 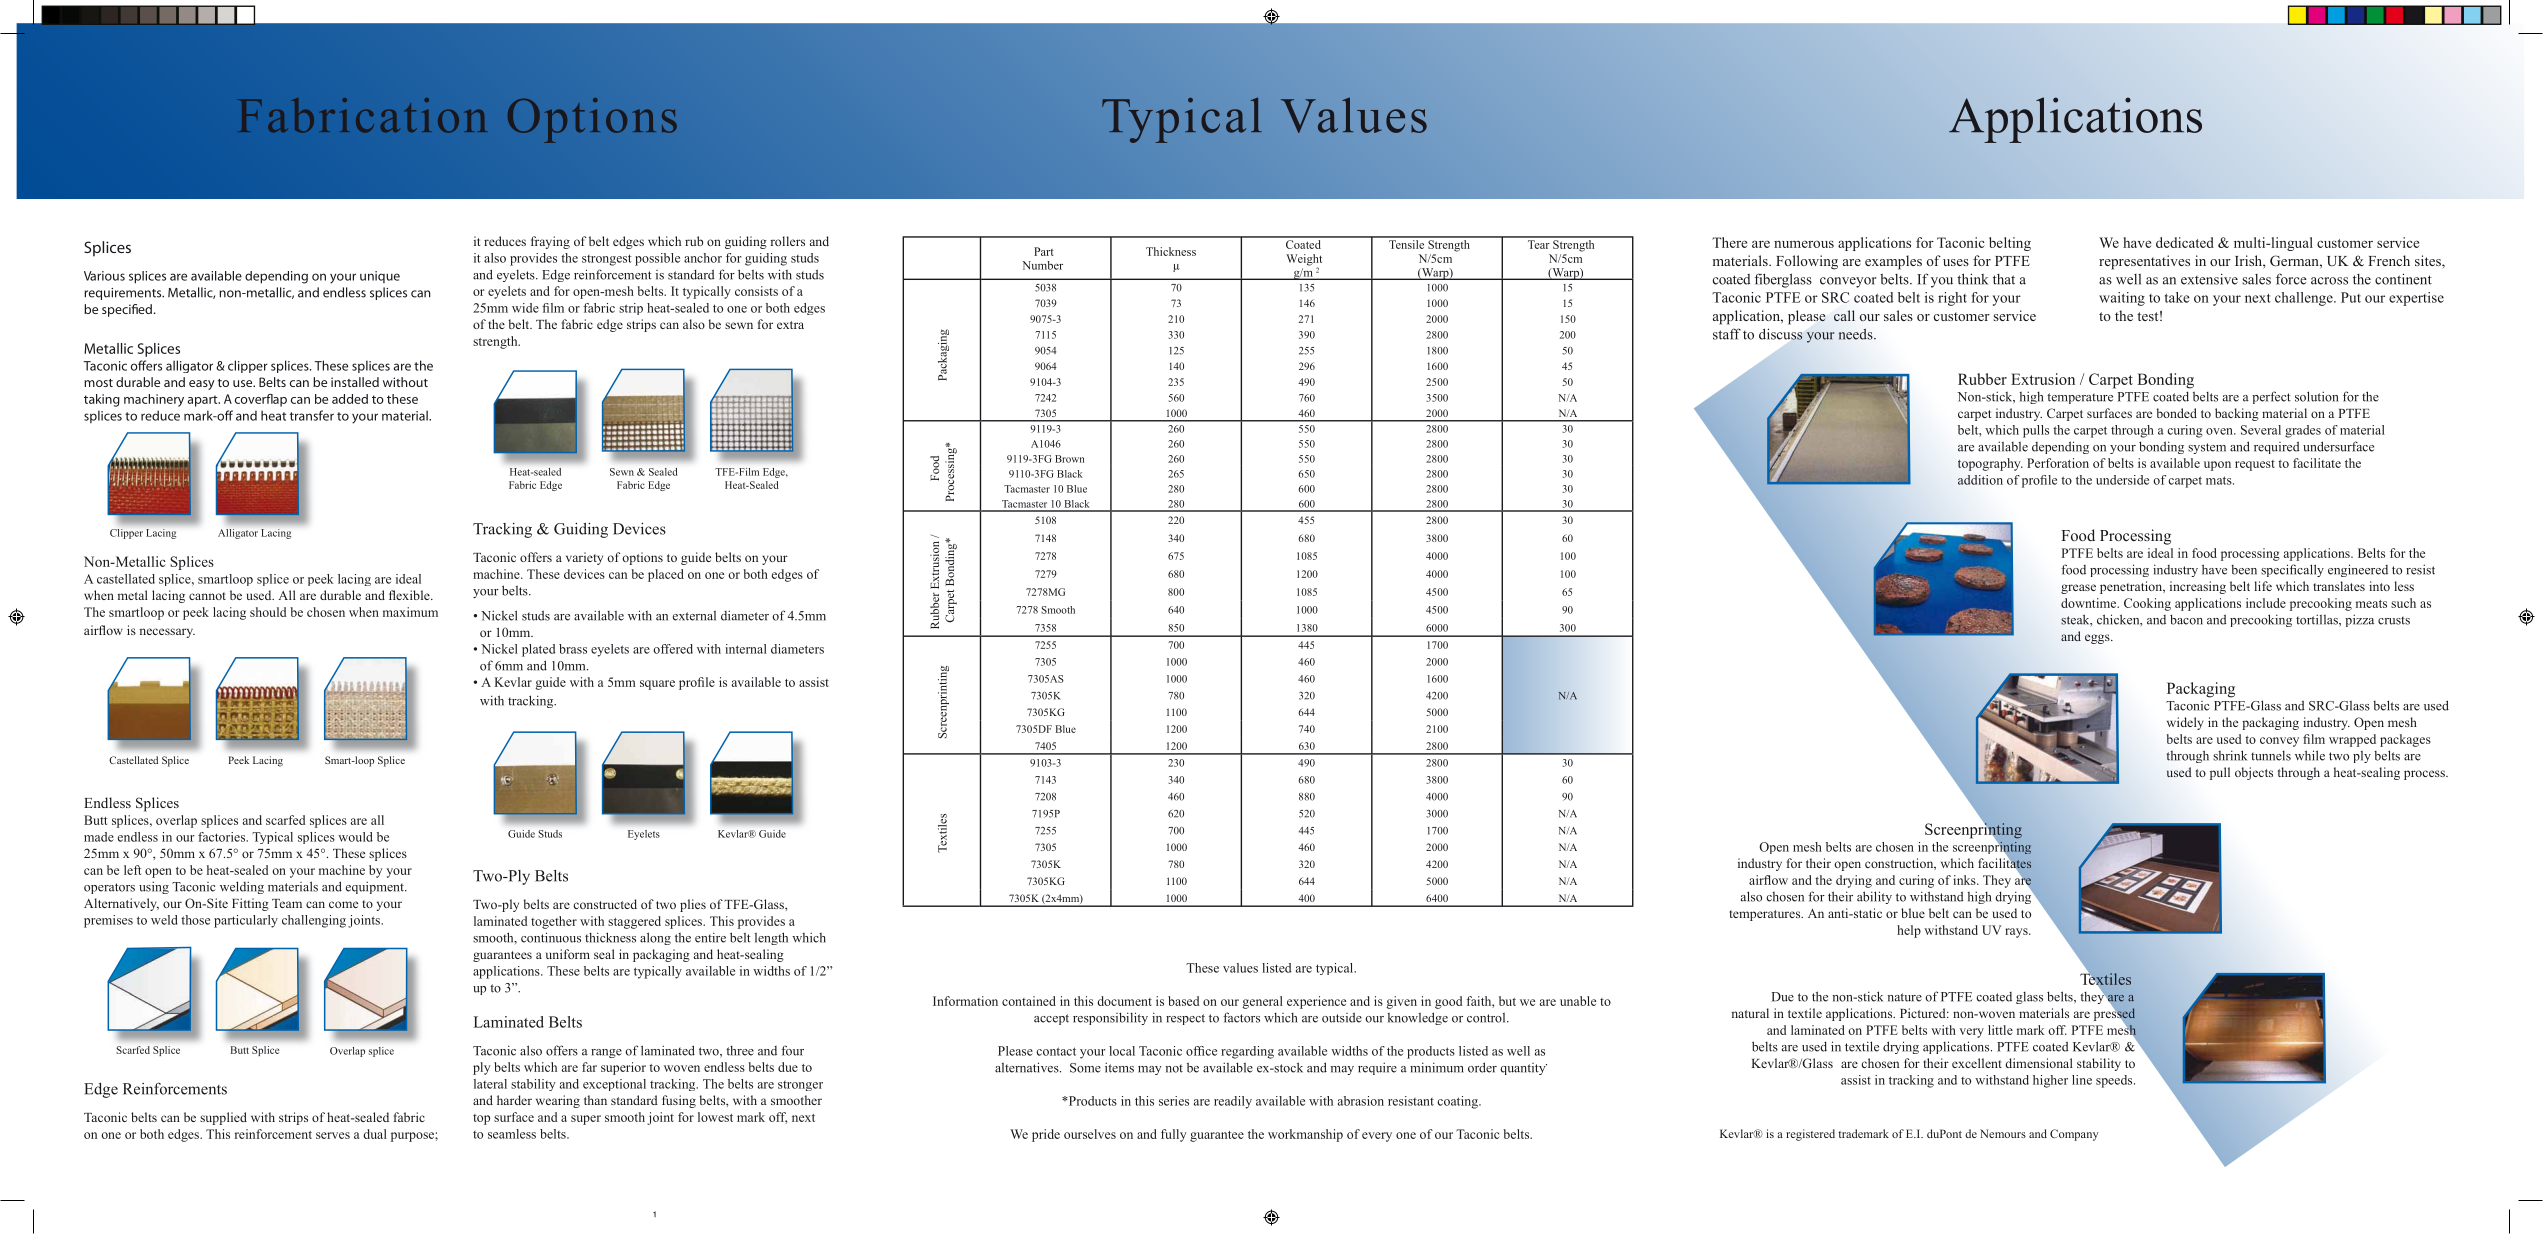 What do you see at coordinates (584, 558) in the screenshot?
I see `variety` at bounding box center [584, 558].
